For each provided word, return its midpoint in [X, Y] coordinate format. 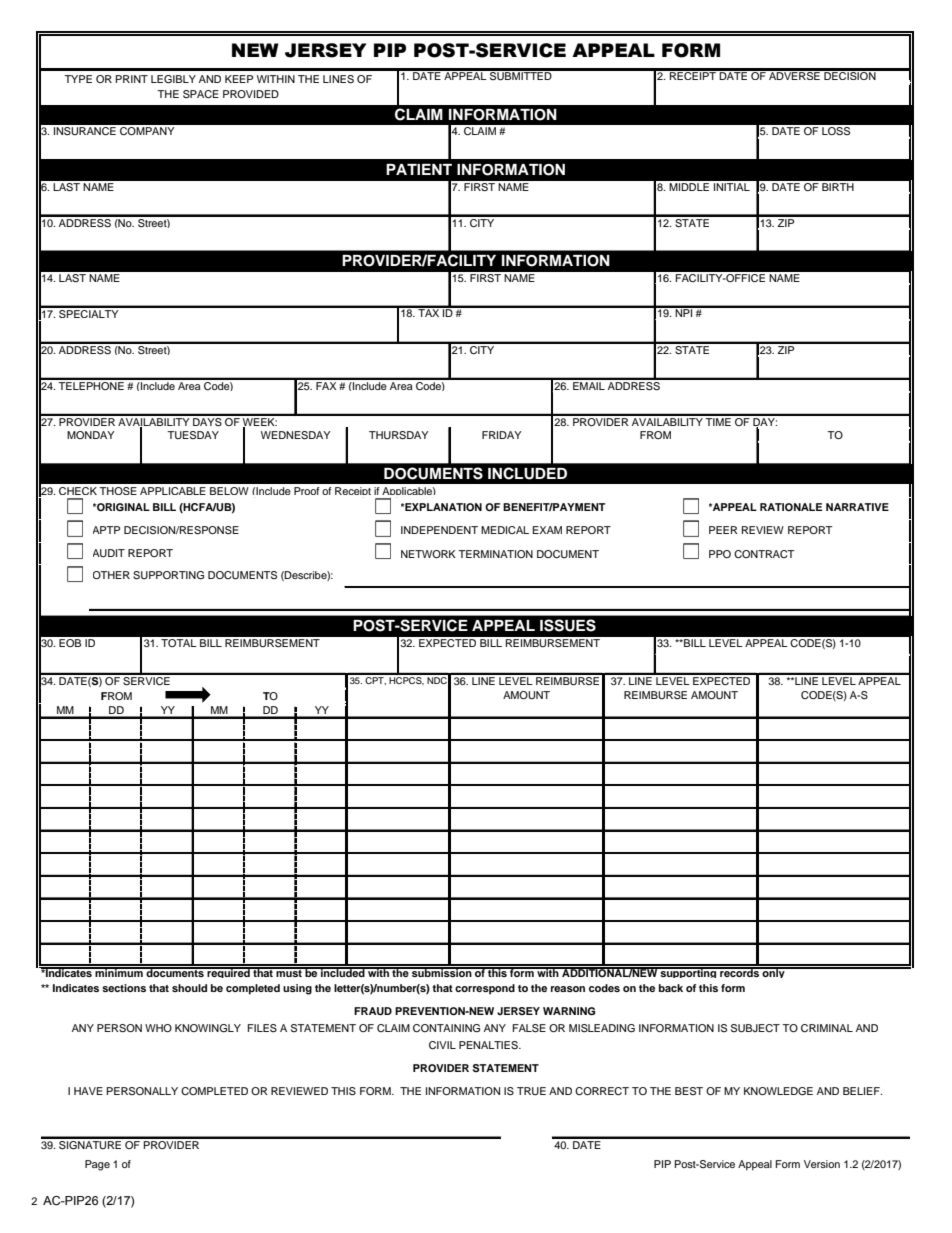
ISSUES [568, 625]
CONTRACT [764, 554]
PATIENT [419, 169]
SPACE [201, 94]
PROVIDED [251, 94]
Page [97, 1165]
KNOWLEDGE [778, 1091]
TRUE [531, 1091]
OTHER [111, 575]
